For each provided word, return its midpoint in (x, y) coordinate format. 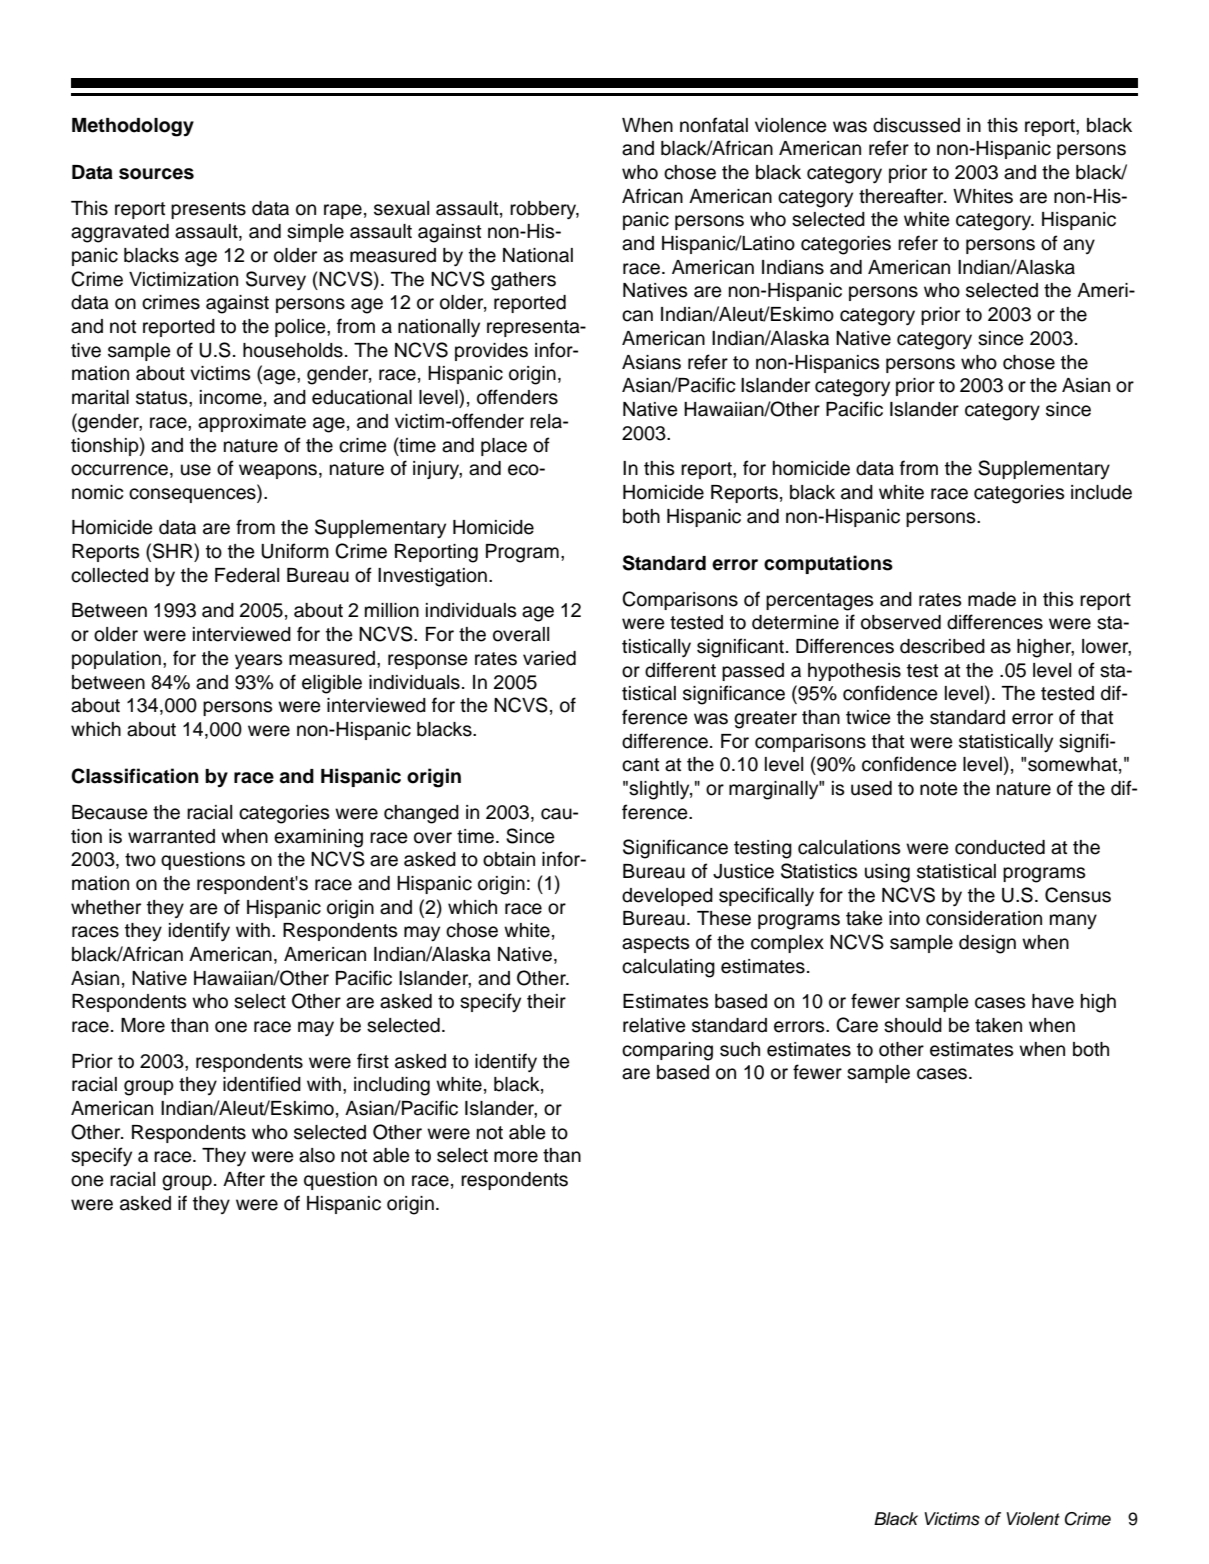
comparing (667, 1051)
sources (156, 174)
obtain (509, 859)
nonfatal (714, 125)
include (1101, 492)
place (504, 447)
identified (262, 1084)
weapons (279, 471)
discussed (916, 125)
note (939, 789)
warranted (171, 836)
